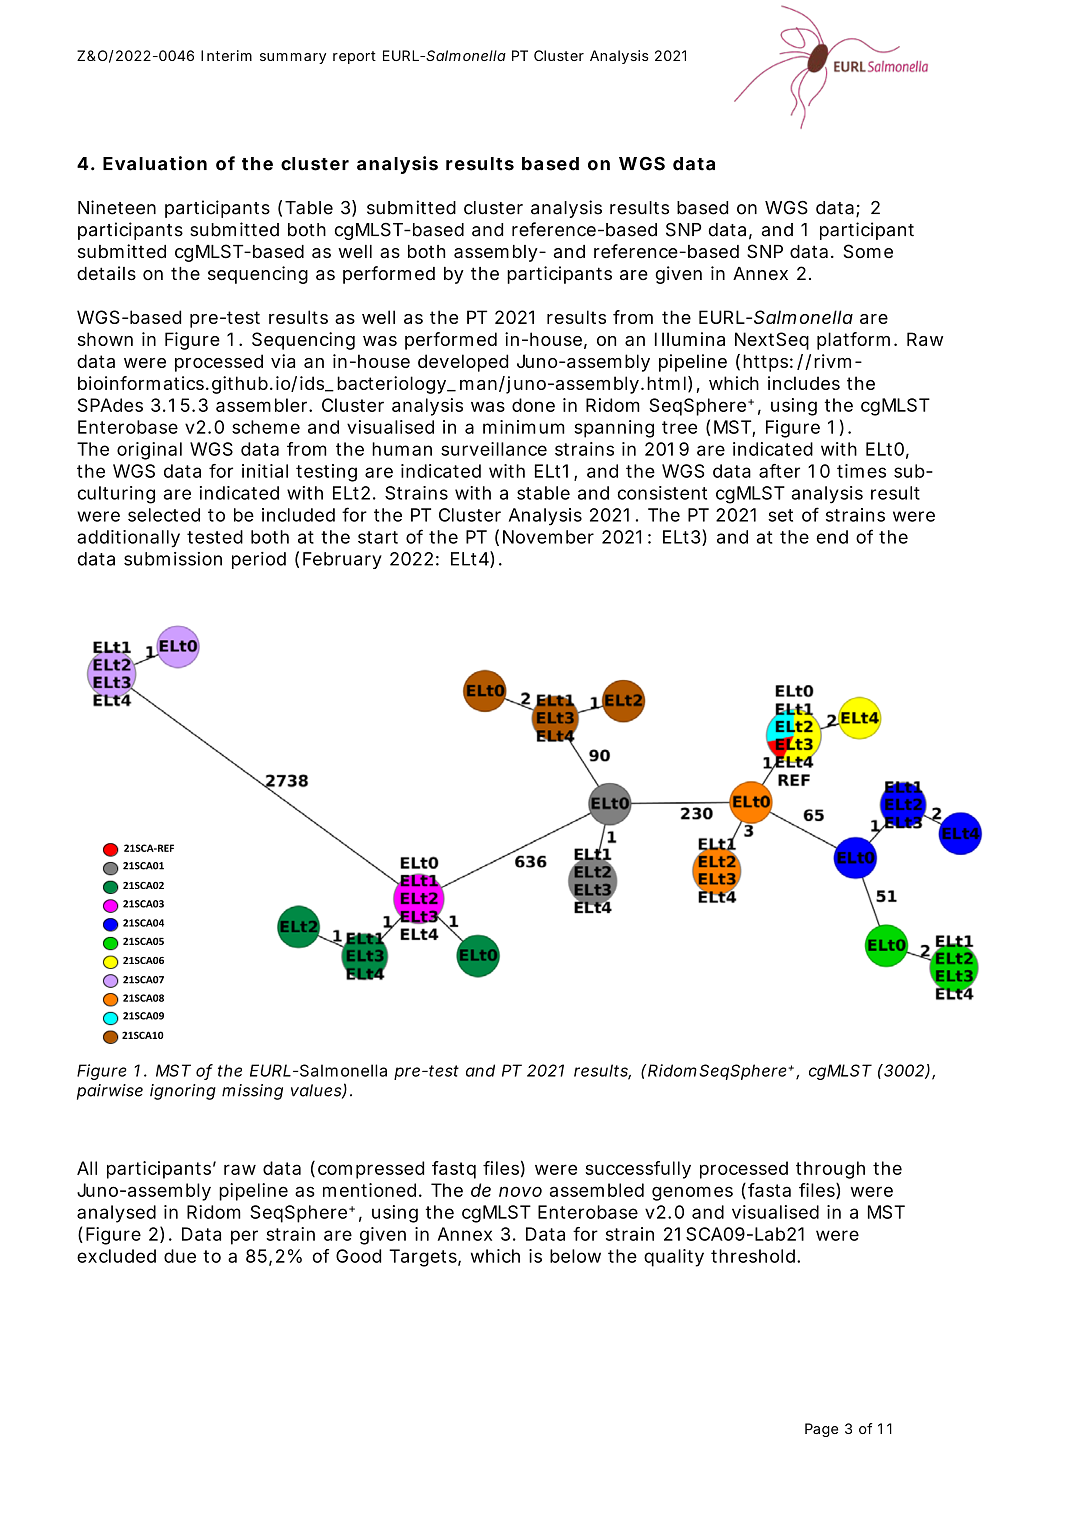 The height and width of the page is (1521, 1075). What do you see at coordinates (354, 57) in the page?
I see `report` at bounding box center [354, 57].
